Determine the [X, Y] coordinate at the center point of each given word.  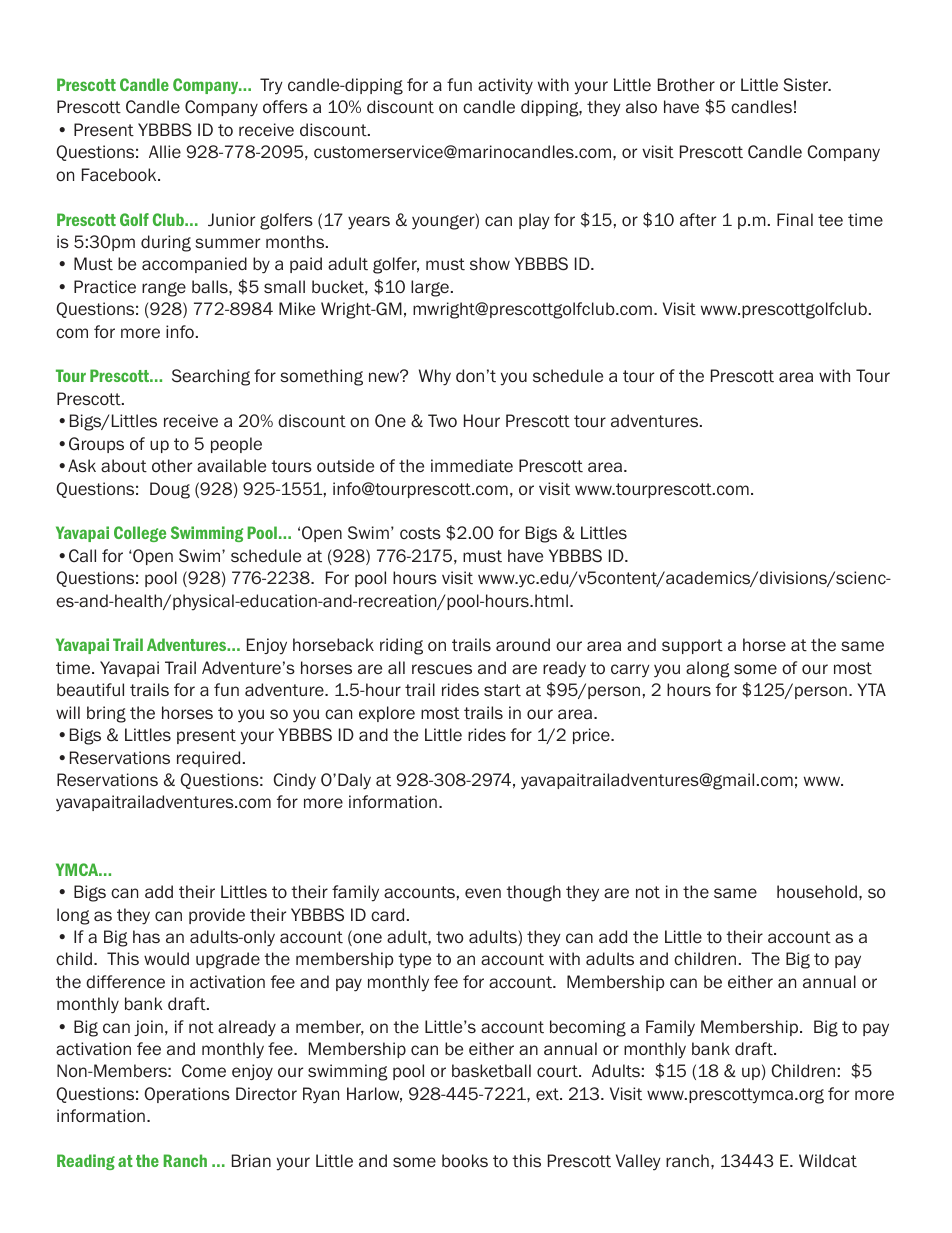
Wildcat [828, 1161]
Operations [187, 1095]
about [124, 466]
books [465, 1161]
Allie [165, 152]
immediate [472, 466]
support [692, 646]
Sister [807, 85]
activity [505, 86]
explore [387, 714]
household [817, 892]
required [208, 759]
